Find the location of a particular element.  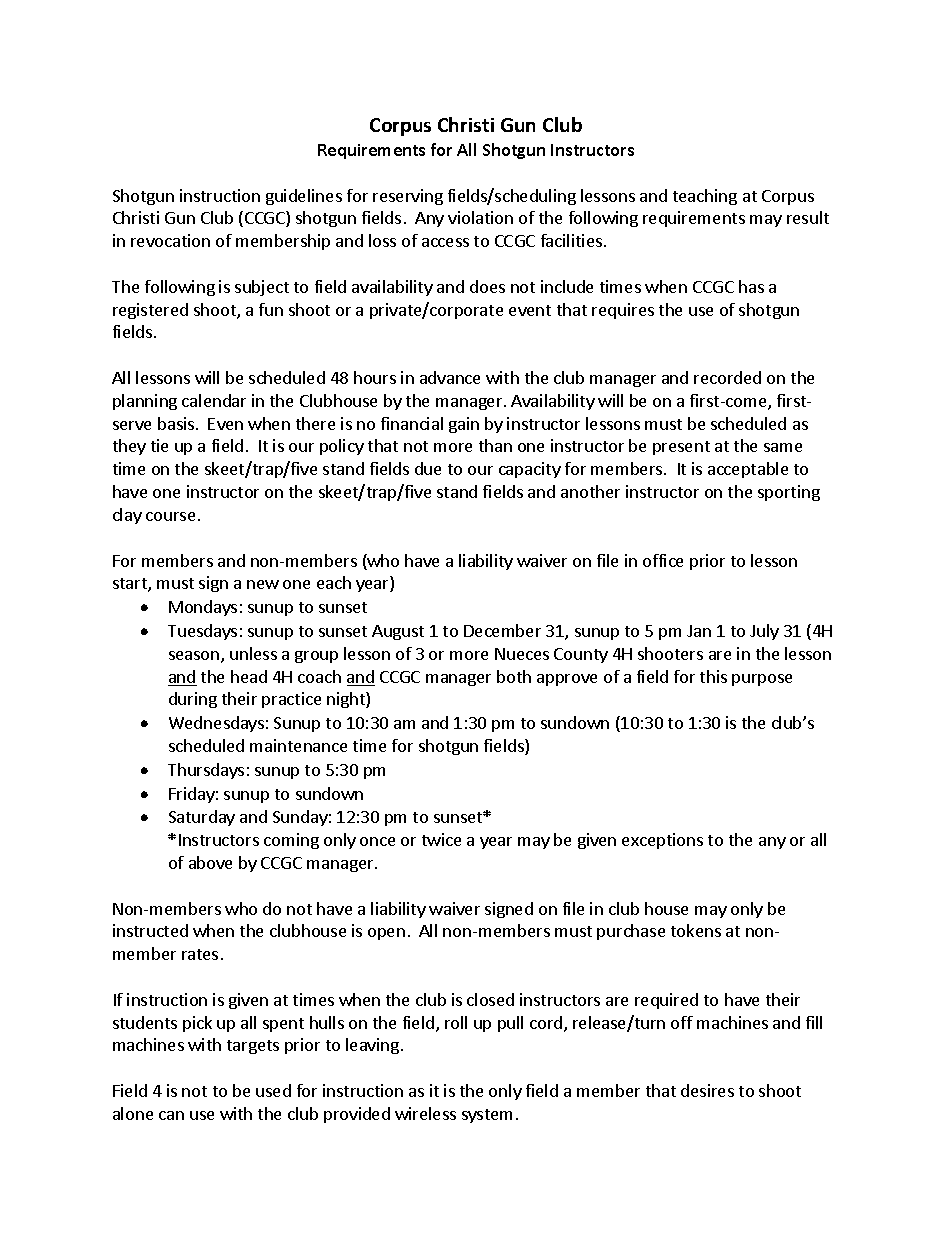

violation is located at coordinates (480, 217).
